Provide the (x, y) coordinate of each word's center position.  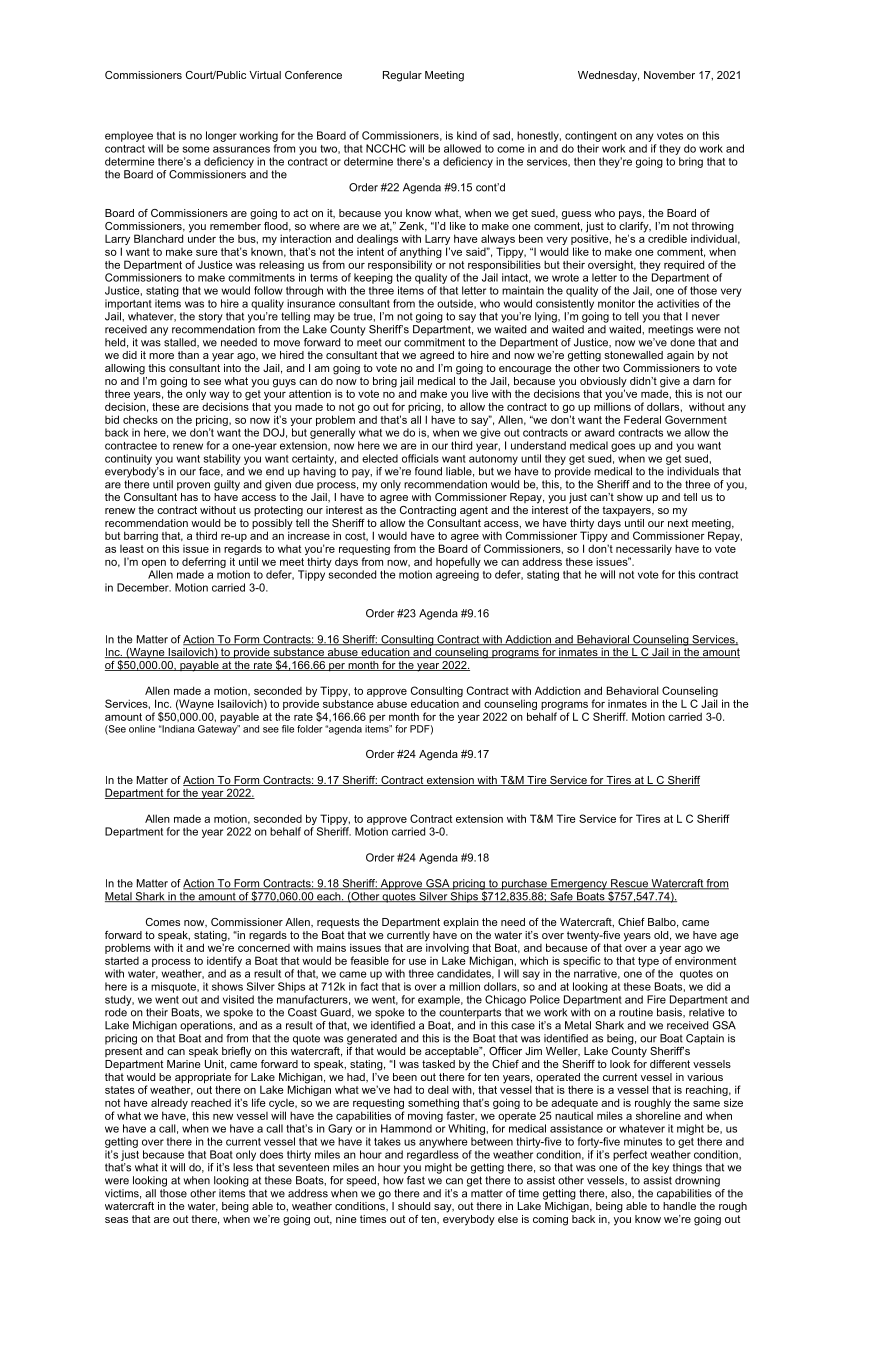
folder (310, 729)
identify (224, 963)
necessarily (644, 551)
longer (221, 136)
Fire (656, 999)
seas (116, 1220)
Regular (402, 76)
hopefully (458, 562)
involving (448, 949)
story (211, 317)
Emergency (579, 884)
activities (678, 303)
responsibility (400, 265)
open (154, 564)
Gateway (218, 730)
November (669, 75)
